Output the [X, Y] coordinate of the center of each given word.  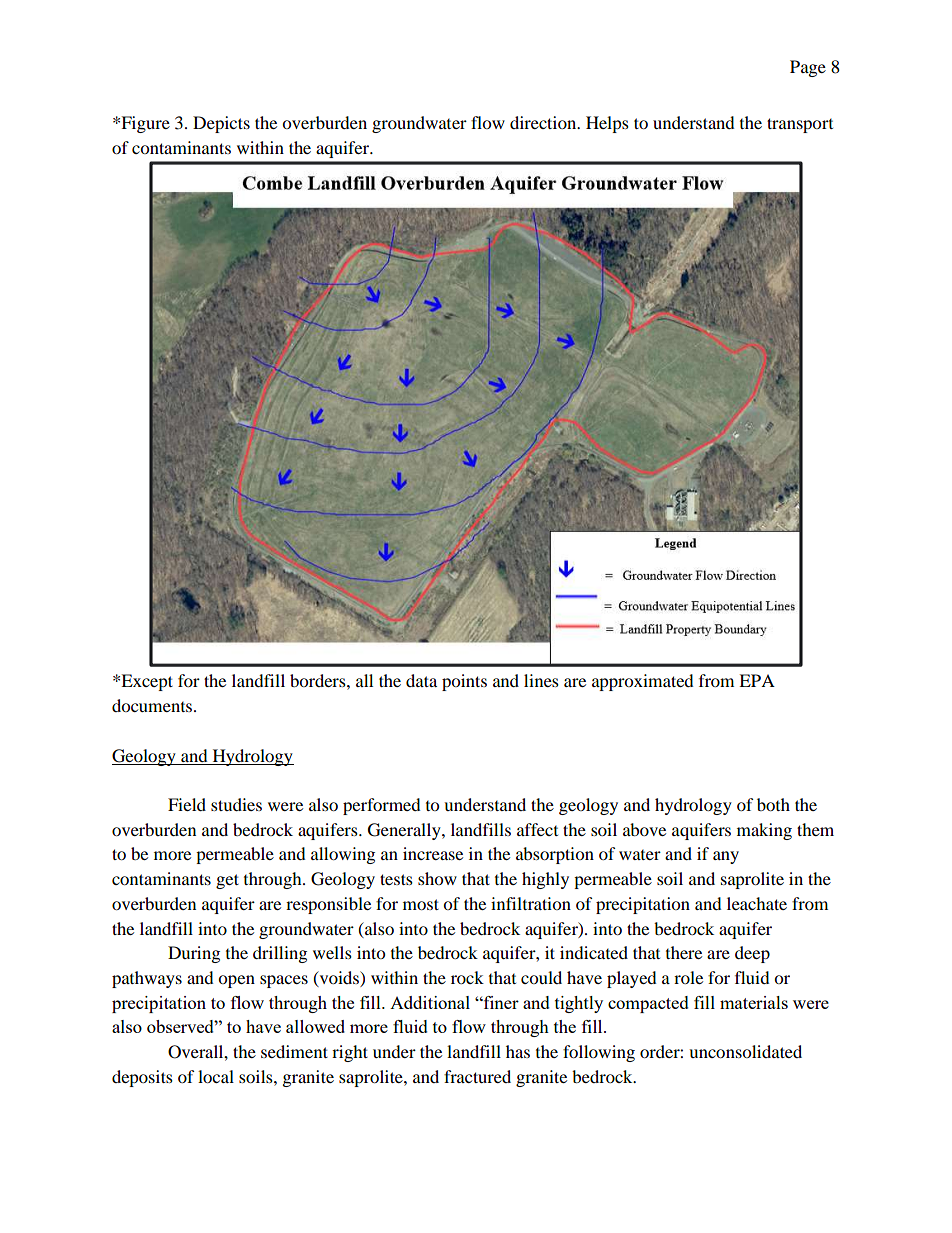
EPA [757, 680]
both [773, 804]
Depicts [221, 124]
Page [808, 68]
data [421, 680]
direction [544, 122]
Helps [607, 124]
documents [153, 705]
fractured [477, 1076]
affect [537, 829]
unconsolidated [745, 1051]
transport [800, 125]
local [216, 1076]
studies [236, 804]
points [464, 682]
